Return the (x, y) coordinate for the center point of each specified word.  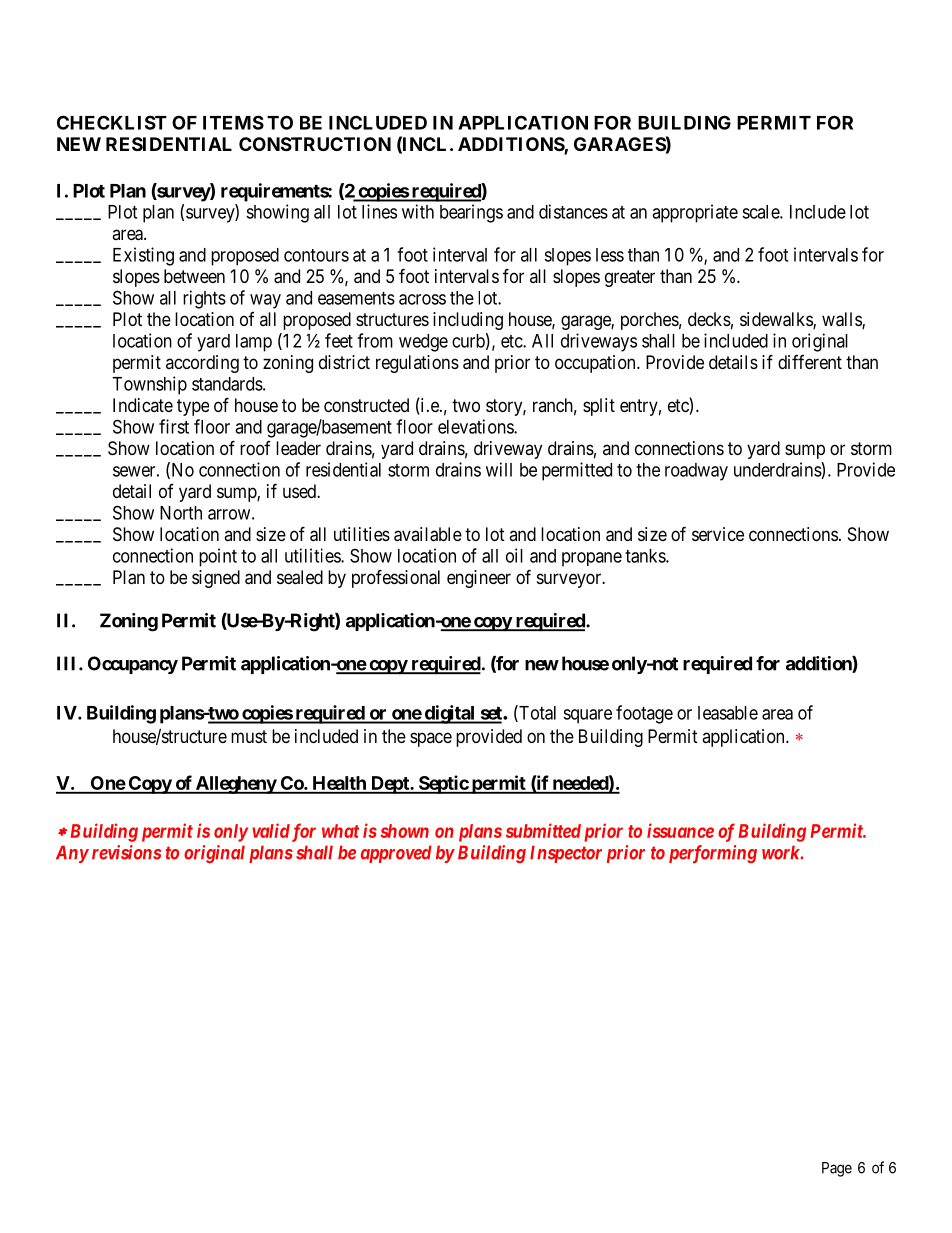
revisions (126, 852)
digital (449, 714)
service (718, 534)
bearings (471, 213)
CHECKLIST (112, 122)
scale (761, 212)
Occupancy (133, 665)
